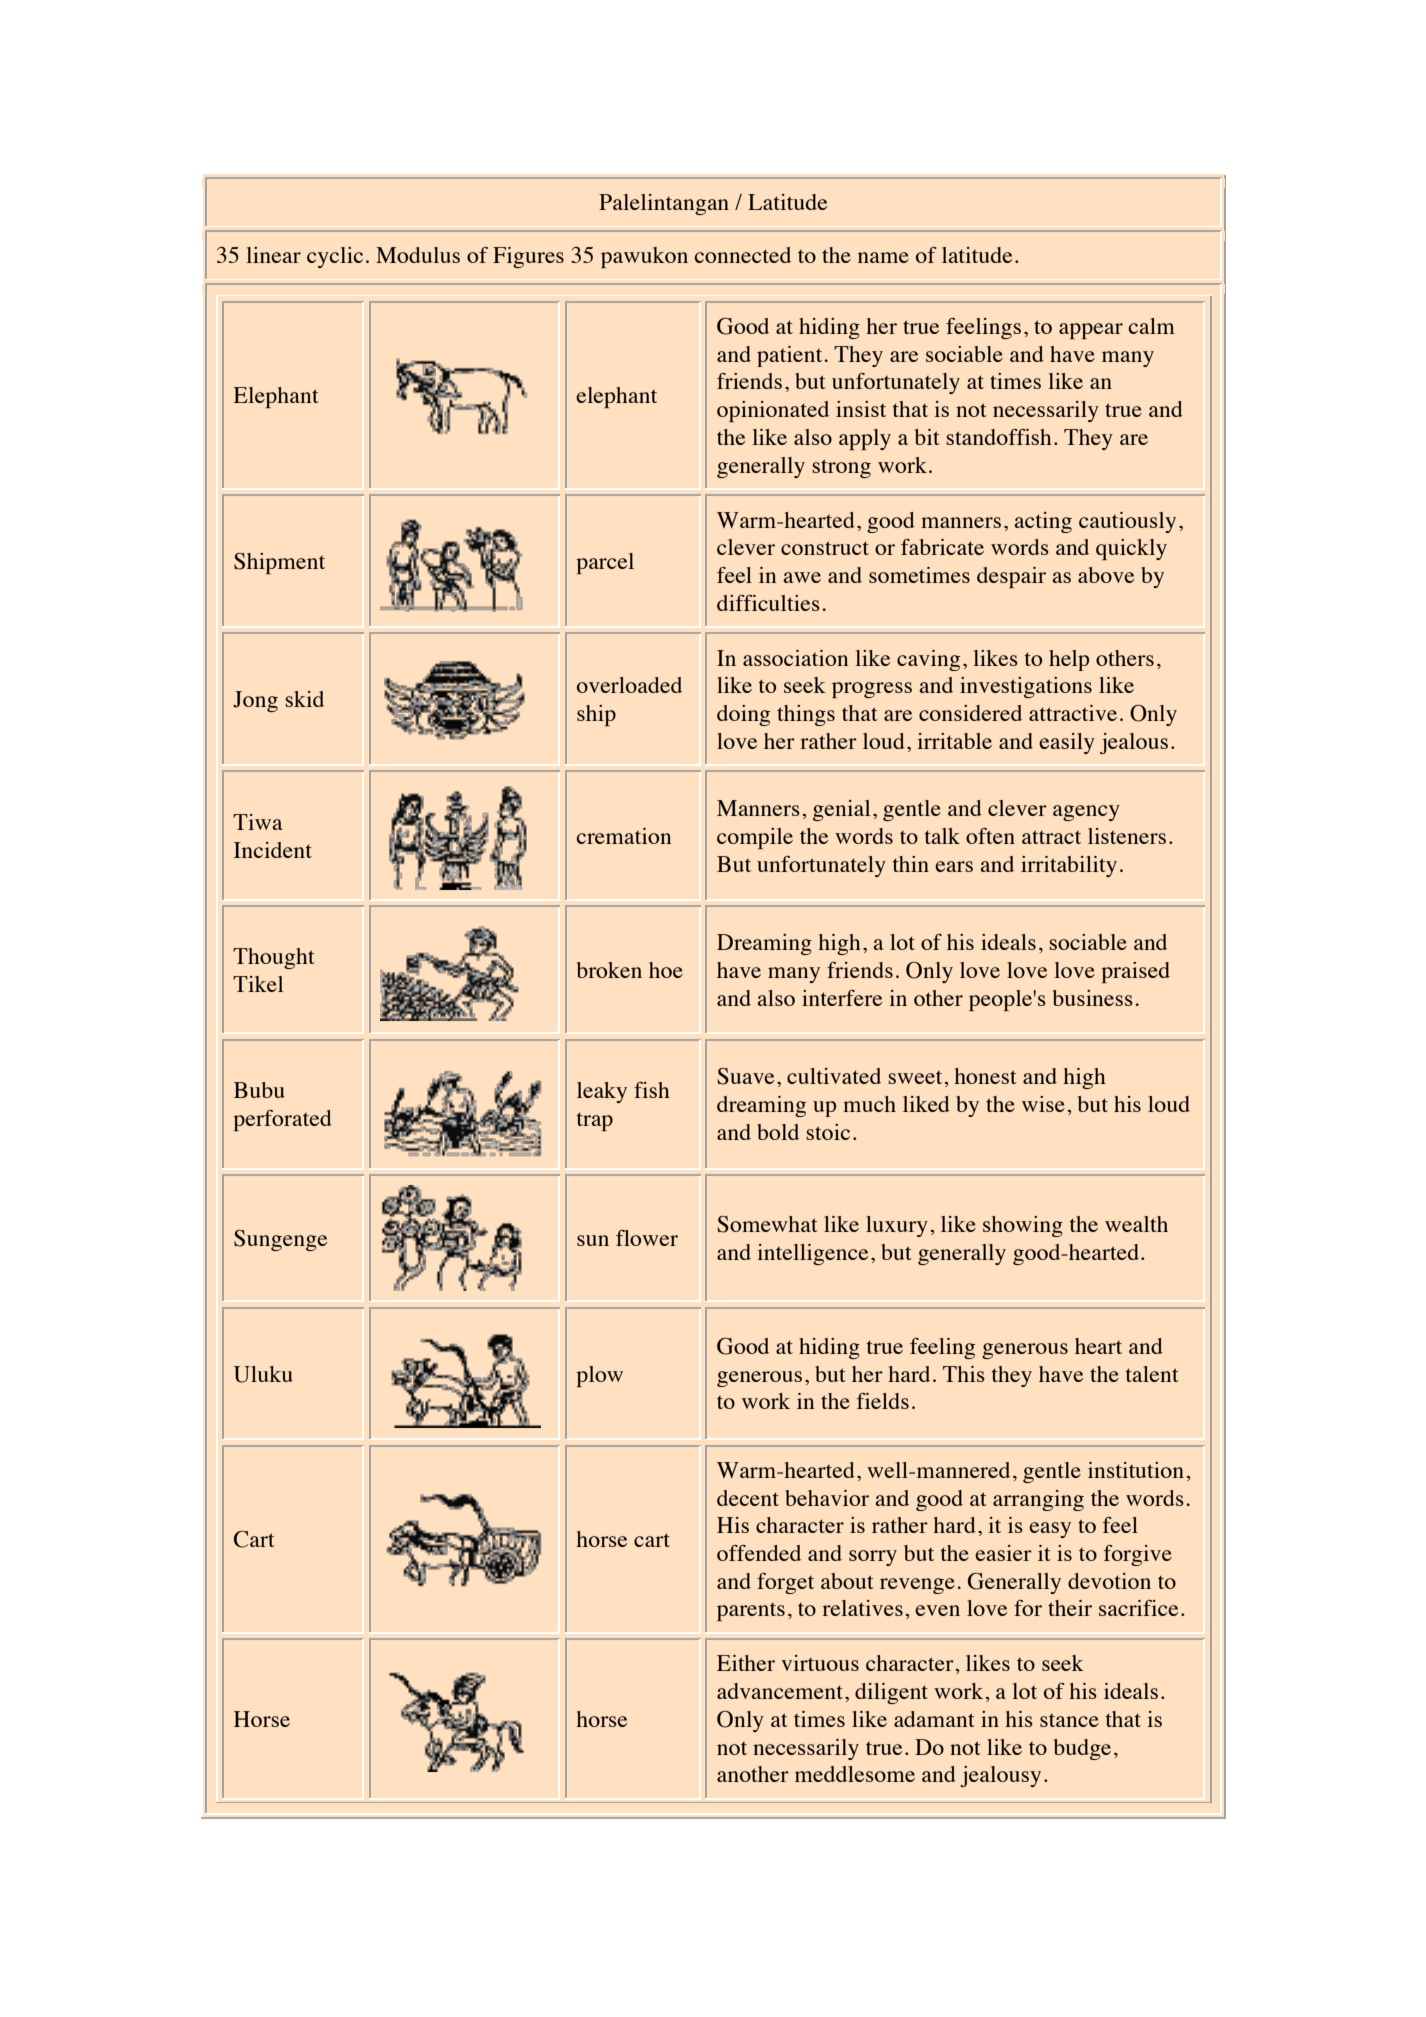 The width and height of the page is (1426, 2017). Describe the element at coordinates (274, 958) in the page. I see `Thought` at that location.
